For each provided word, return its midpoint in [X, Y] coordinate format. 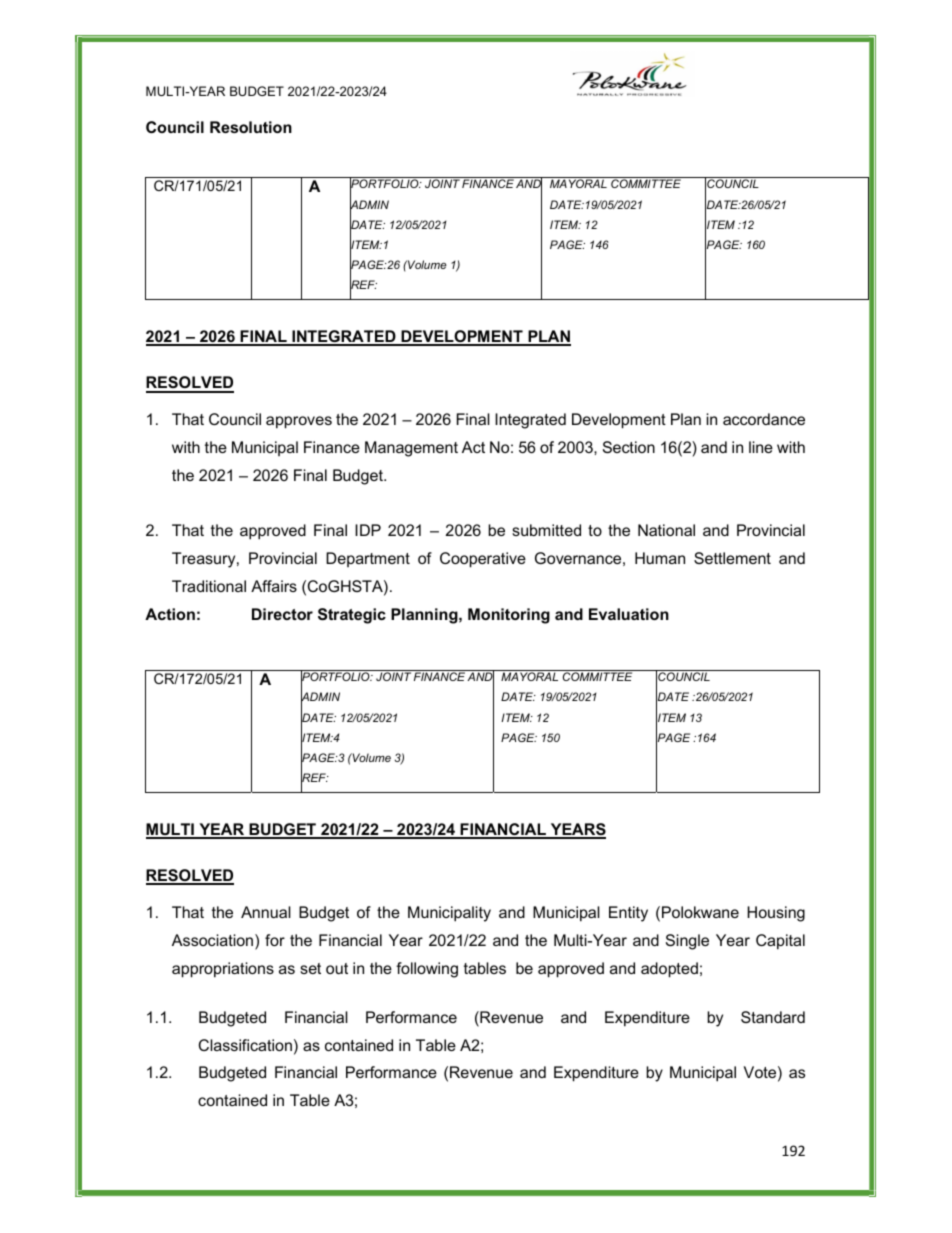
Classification [245, 1045]
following [427, 970]
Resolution [251, 127]
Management [411, 449]
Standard [773, 1017]
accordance [764, 419]
